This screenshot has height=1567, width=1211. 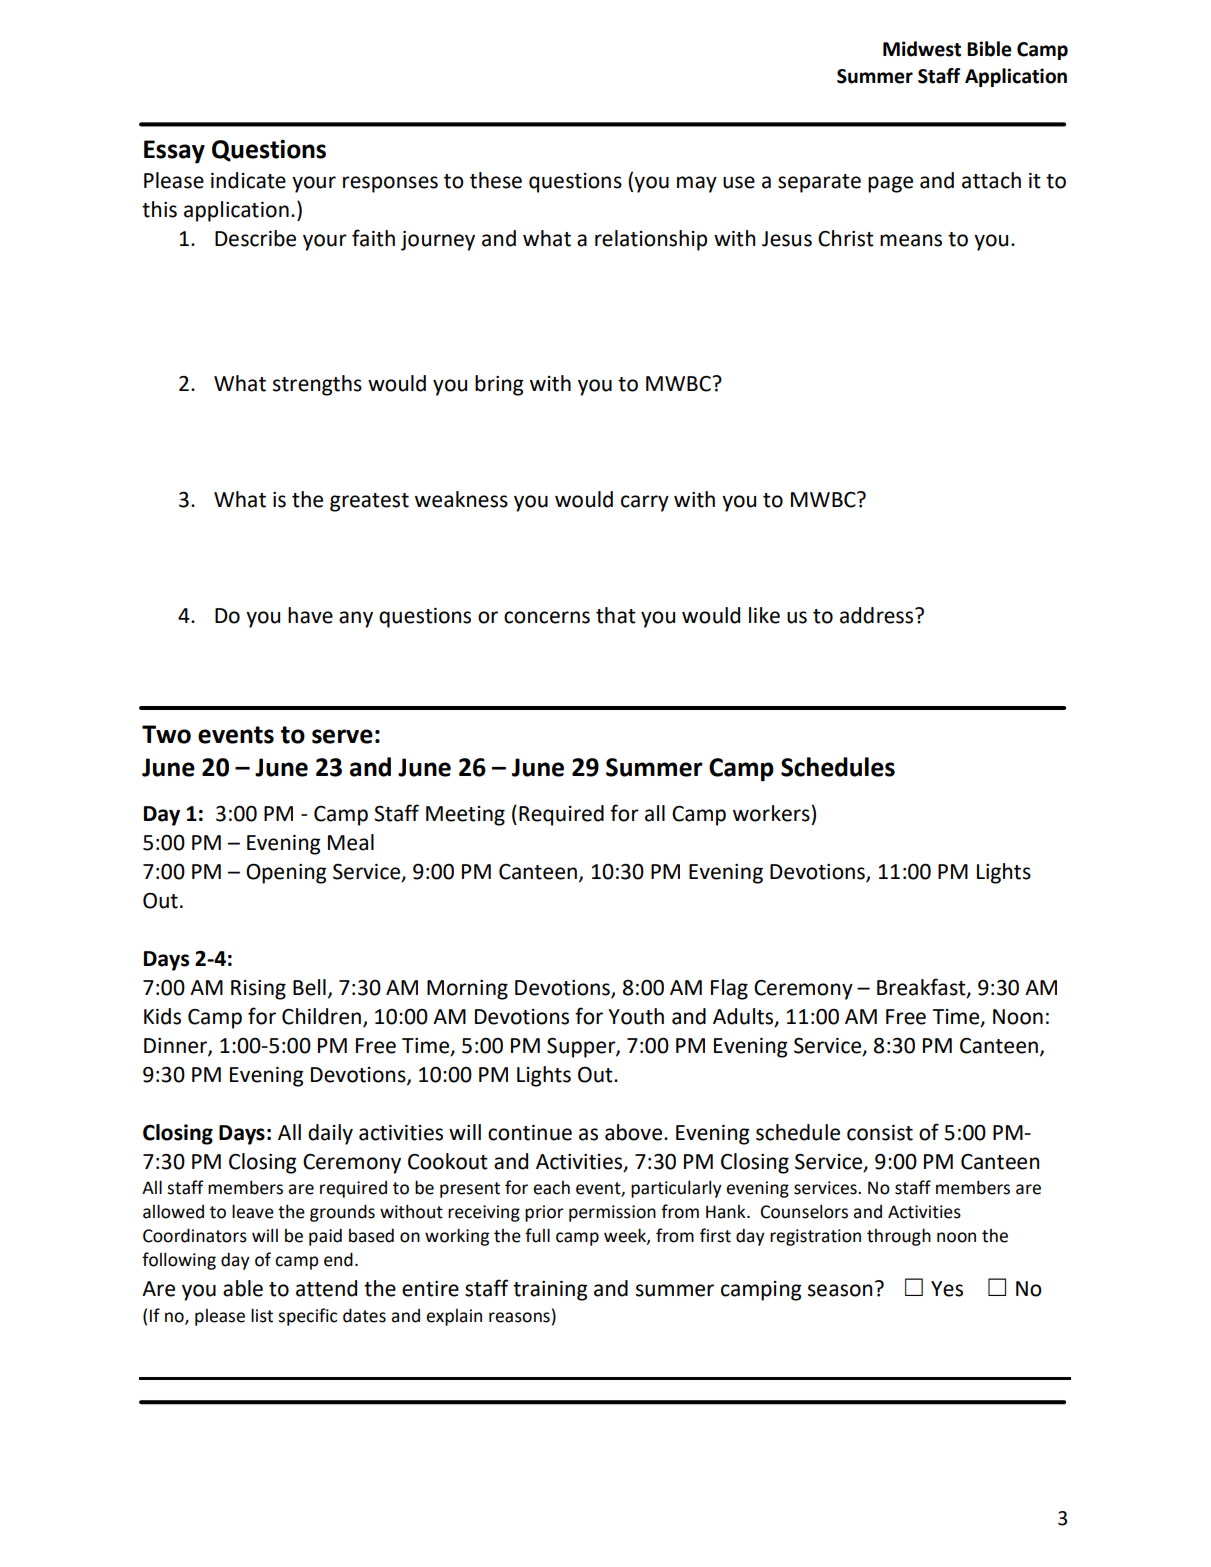 I want to click on these, so click(x=496, y=180).
